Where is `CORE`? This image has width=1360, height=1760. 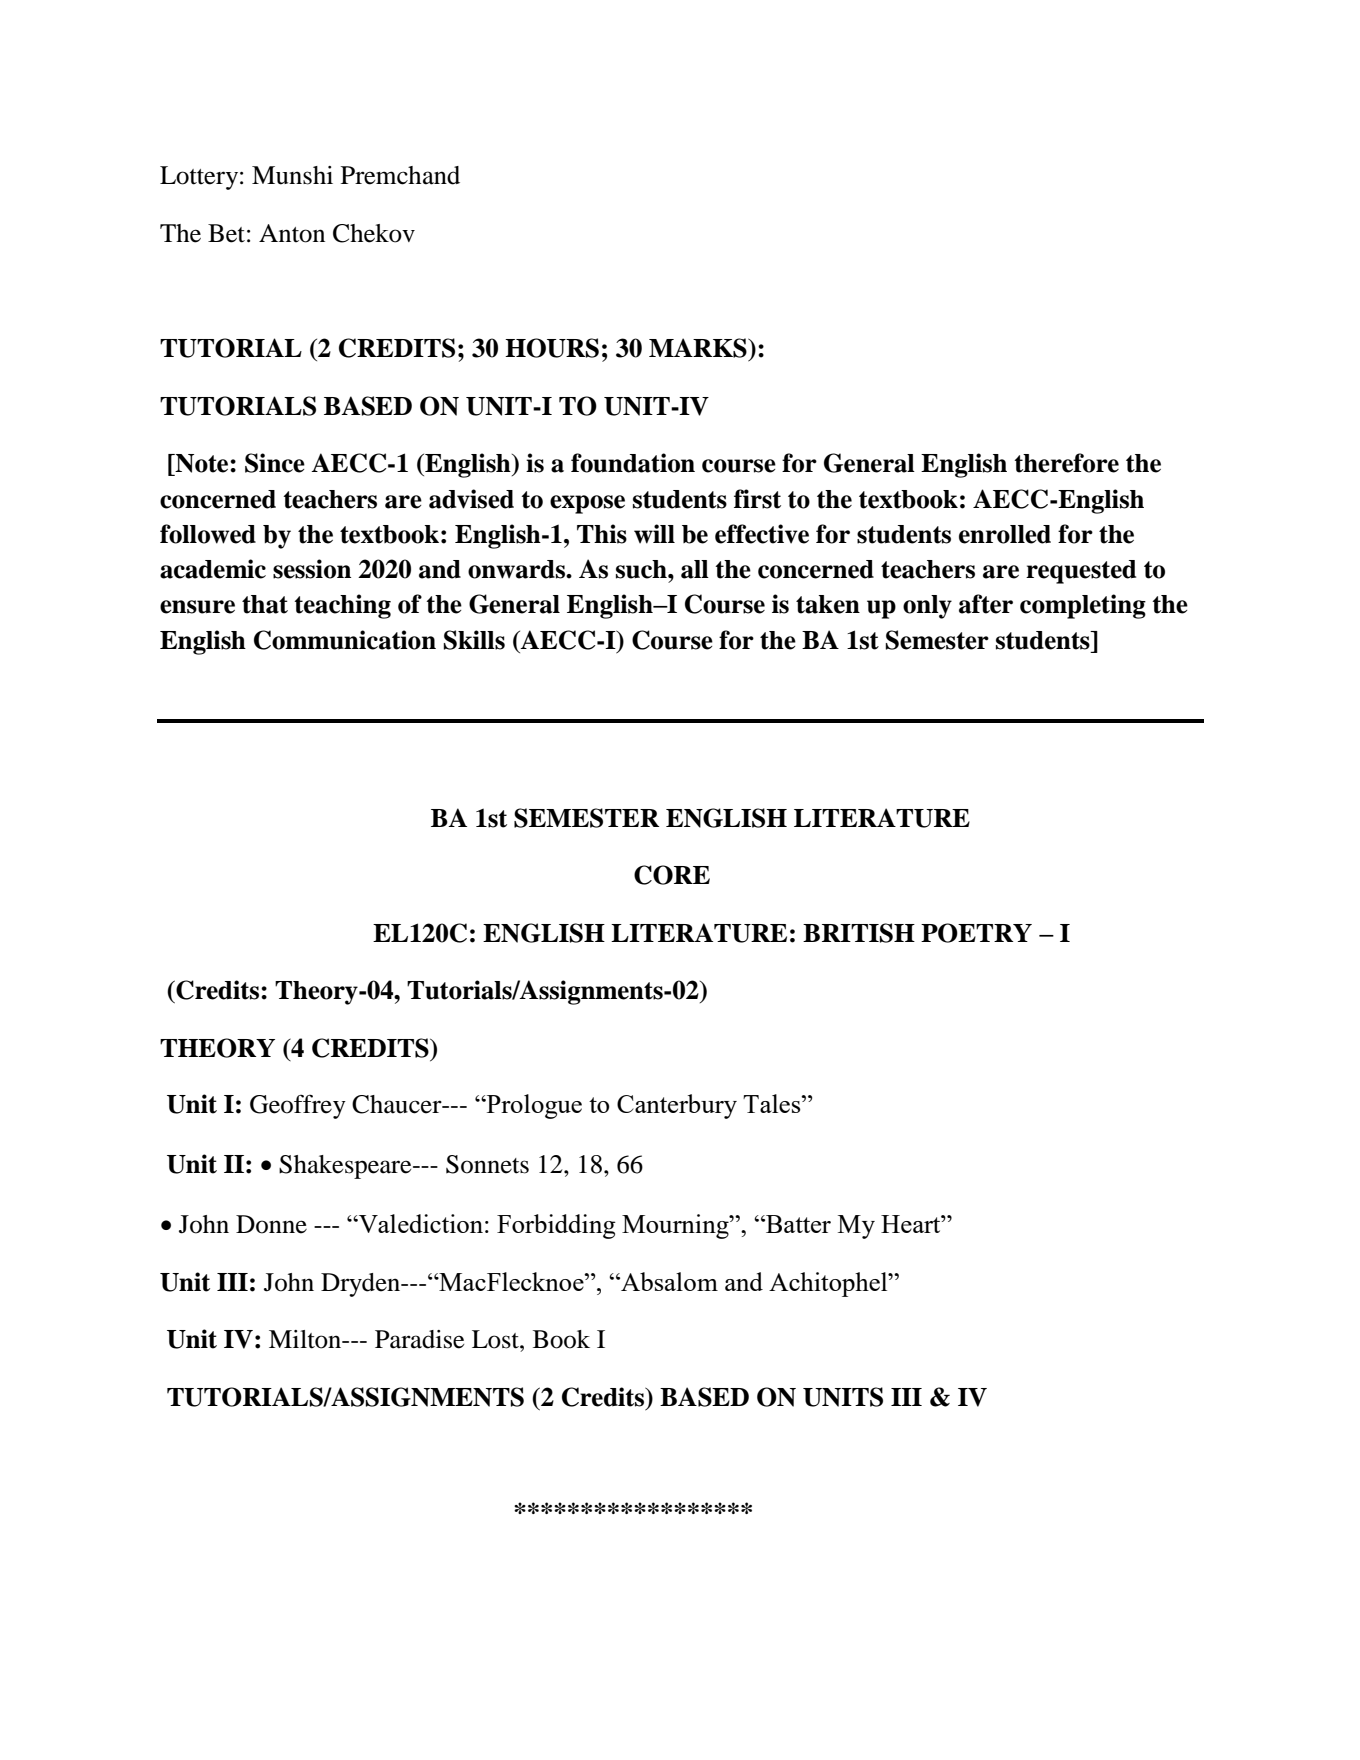
CORE is located at coordinates (672, 875).
